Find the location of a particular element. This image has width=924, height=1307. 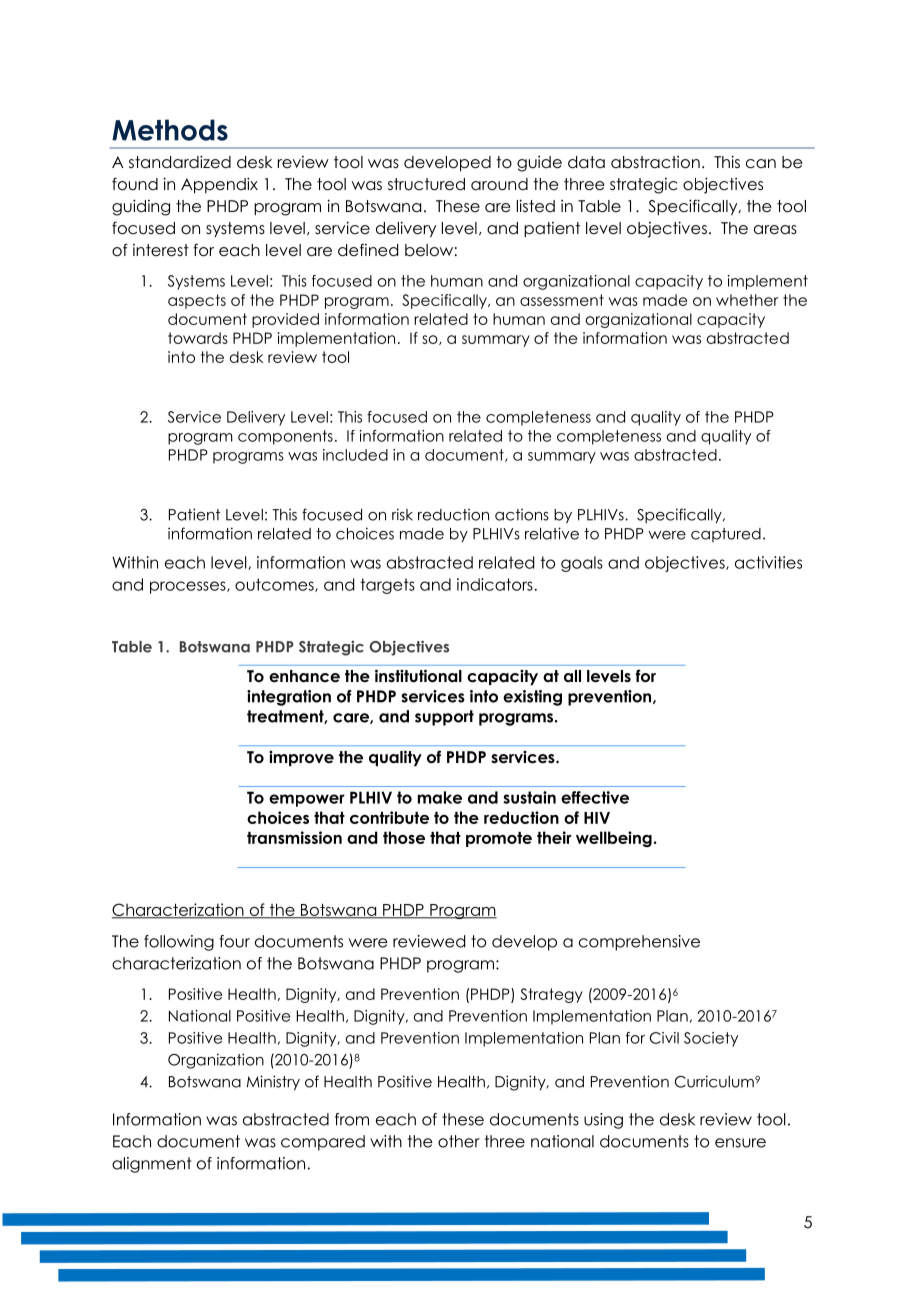

support is located at coordinates (444, 718).
